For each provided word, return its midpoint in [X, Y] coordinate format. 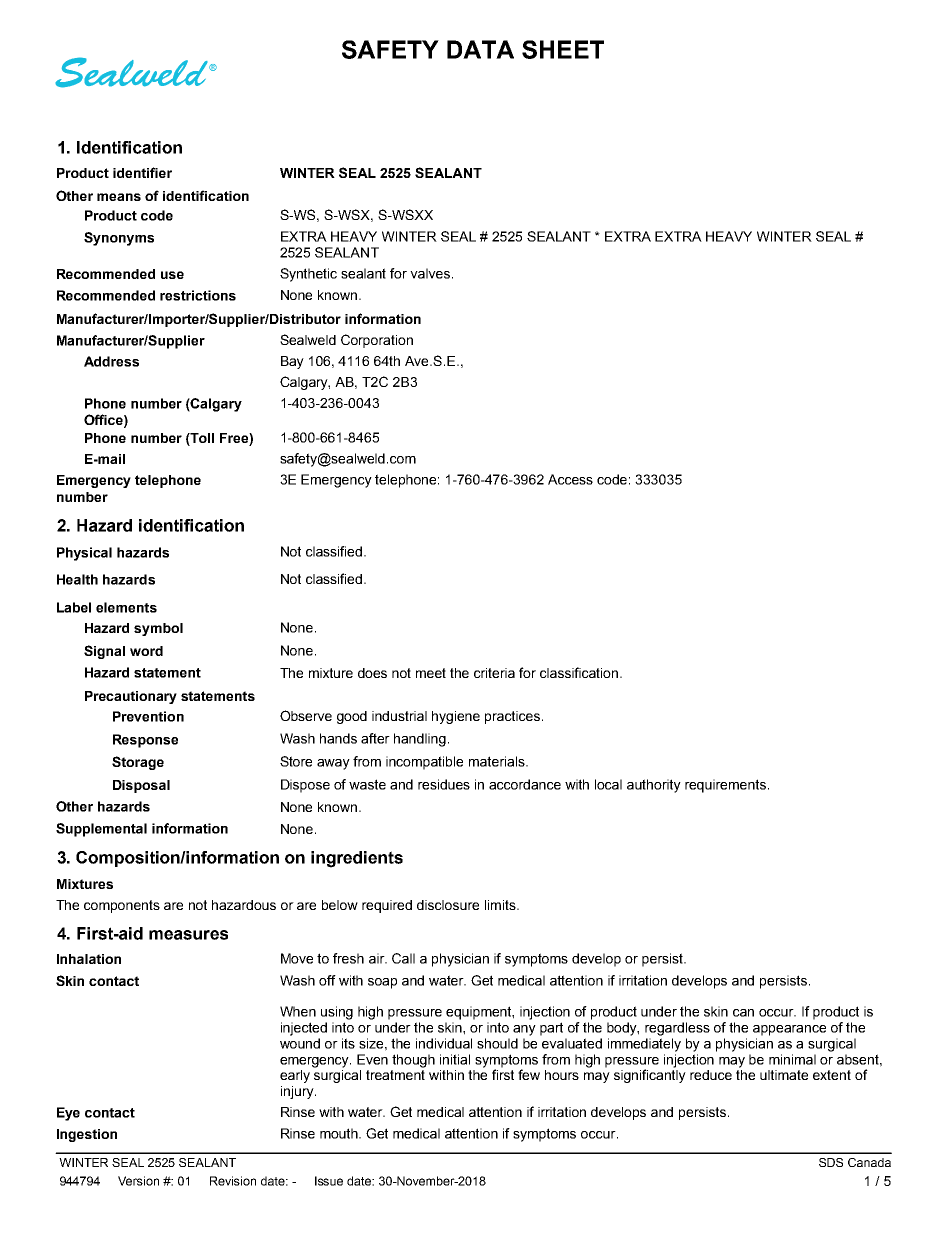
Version [138, 1181]
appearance [789, 1030]
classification [580, 672]
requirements [725, 786]
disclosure [448, 905]
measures [188, 935]
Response [145, 741]
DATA [480, 49]
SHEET [563, 49]
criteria [494, 673]
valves [430, 273]
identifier [142, 172]
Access [570, 479]
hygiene [456, 717]
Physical [84, 554]
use [172, 275]
